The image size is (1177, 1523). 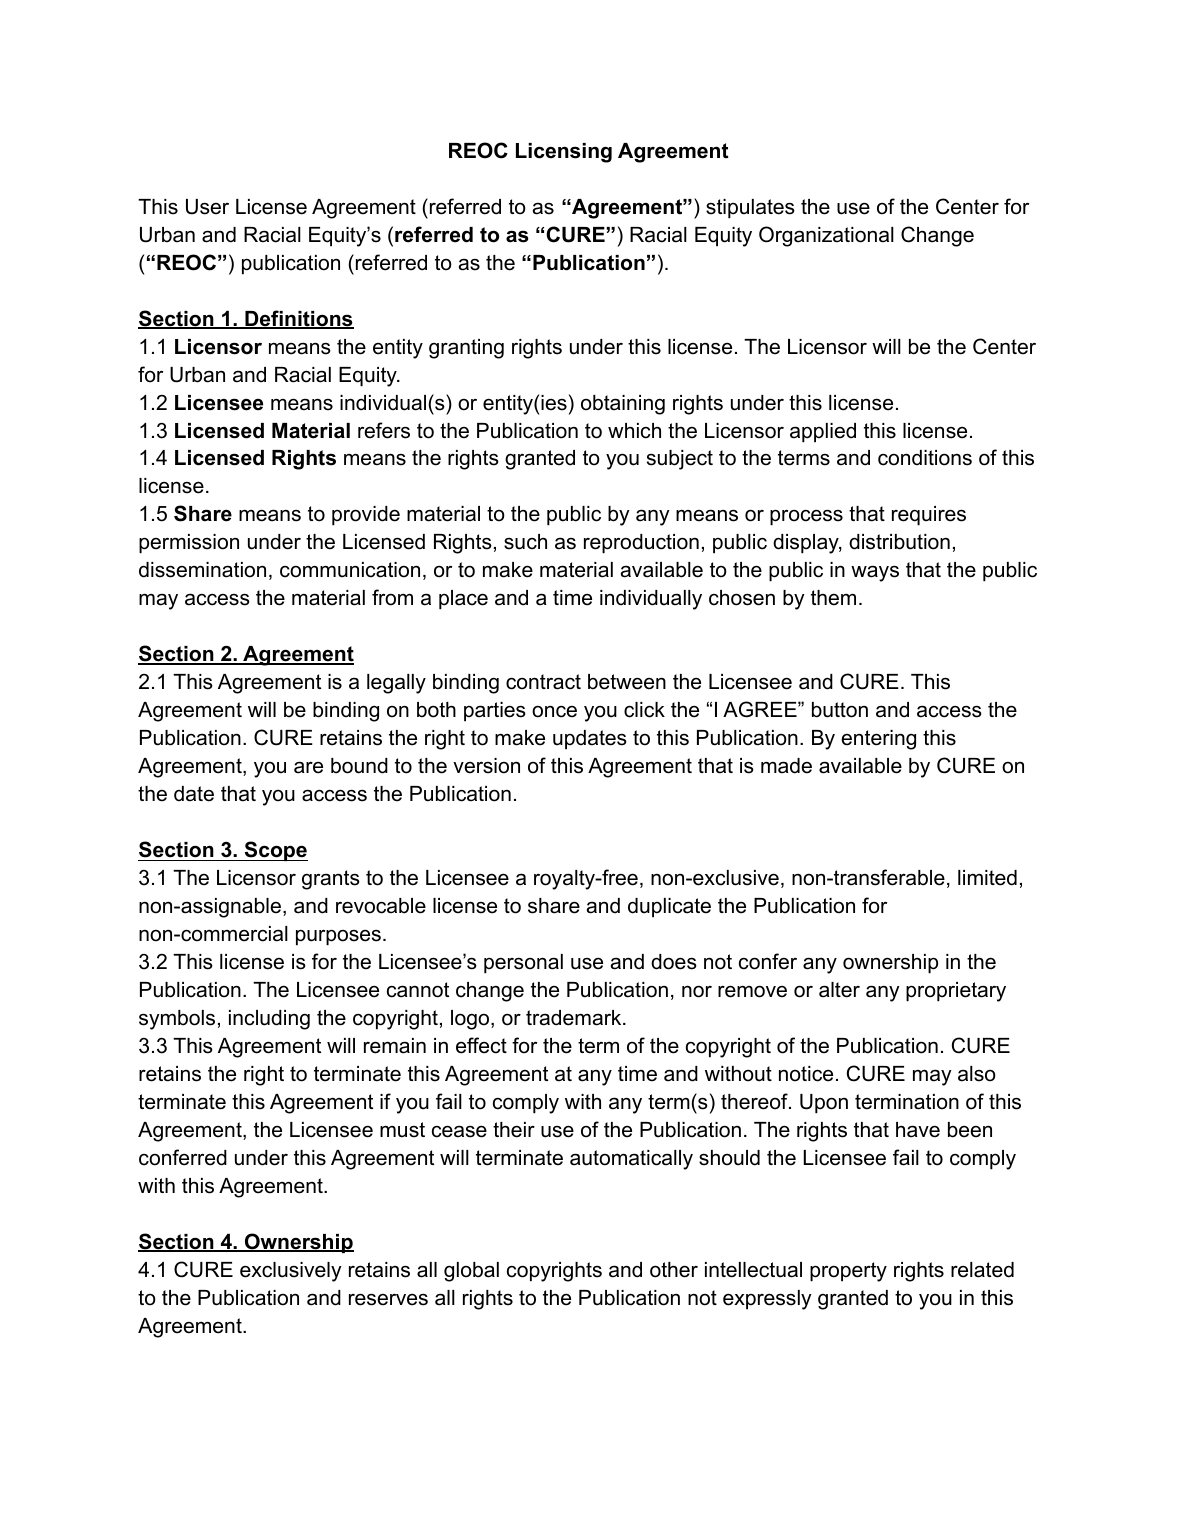 I want to click on once, so click(x=554, y=712).
